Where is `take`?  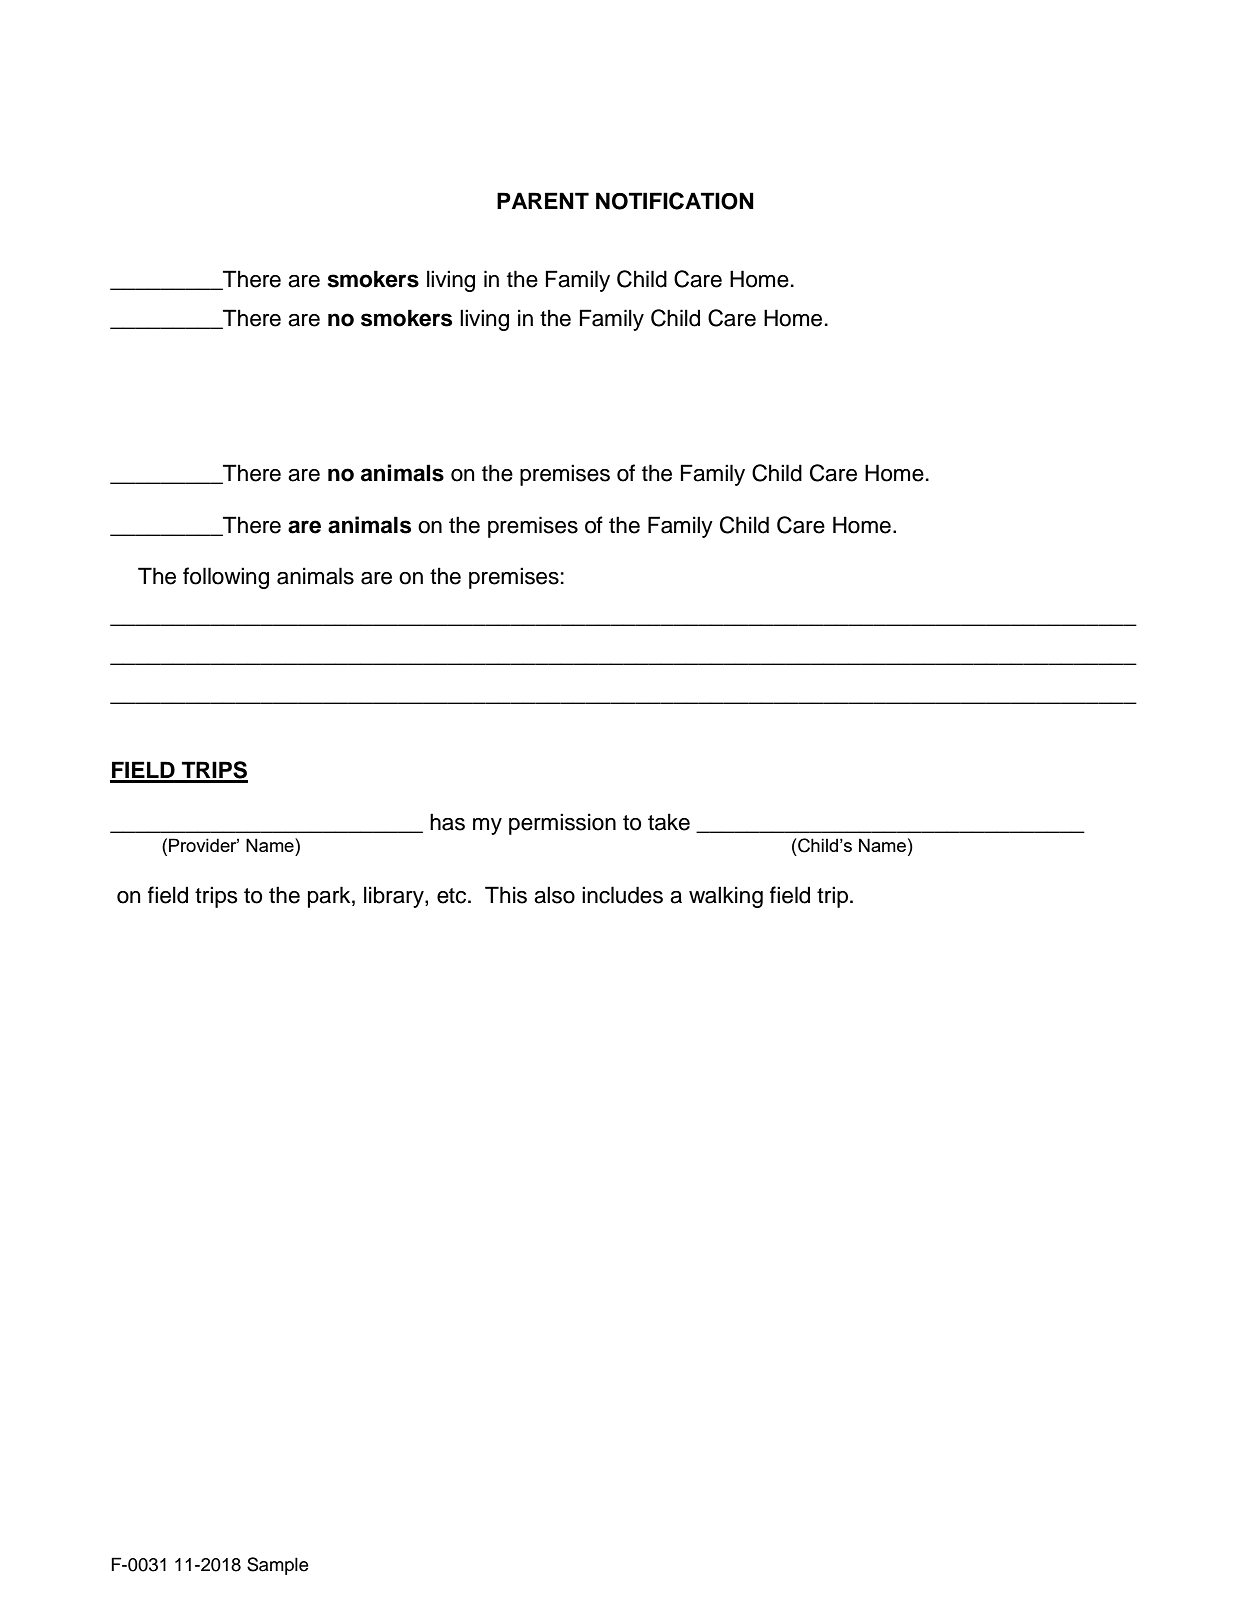
take is located at coordinates (669, 822).
